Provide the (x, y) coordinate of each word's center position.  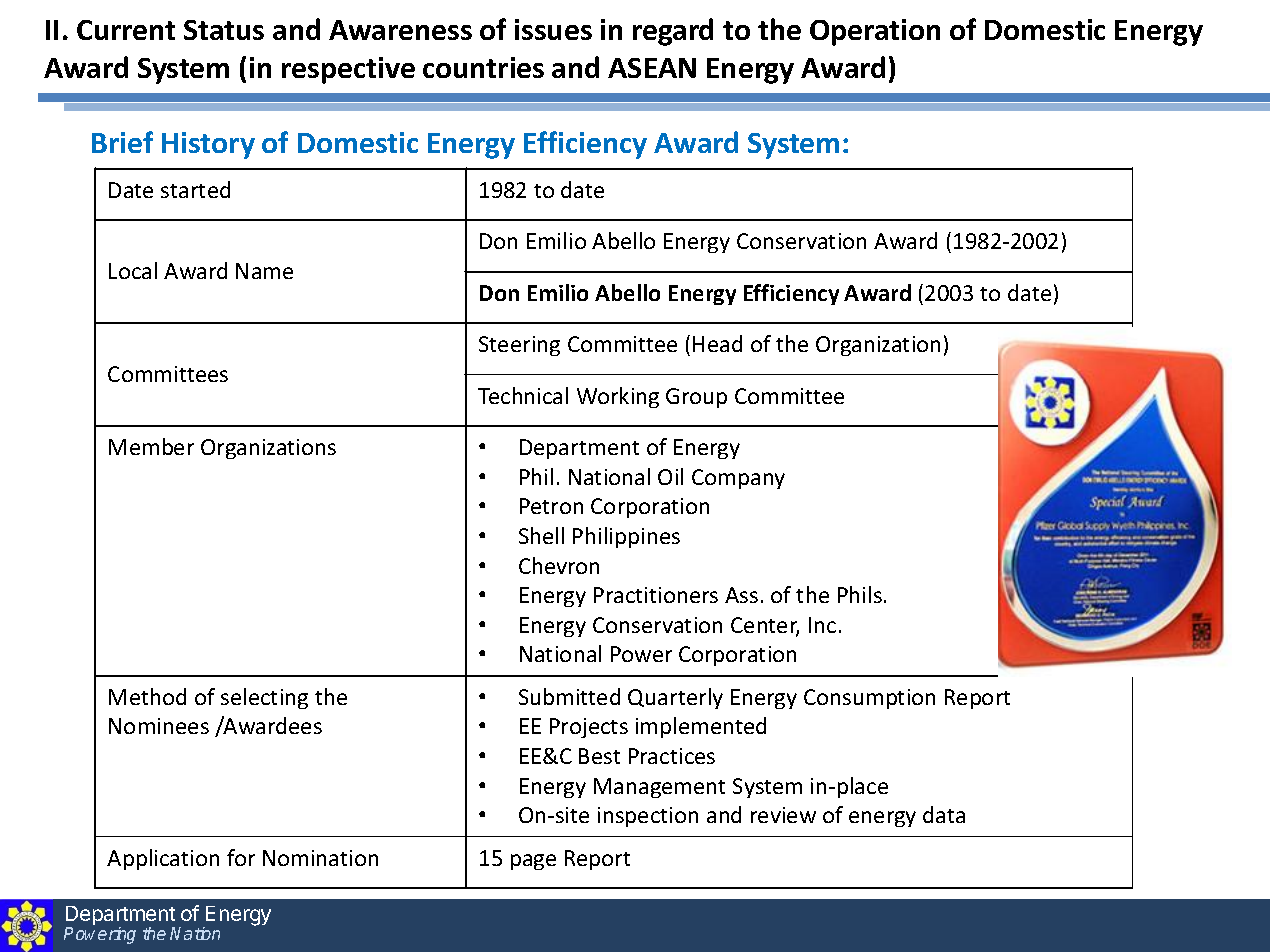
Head (717, 343)
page (533, 862)
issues (553, 29)
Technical (523, 395)
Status (224, 30)
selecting (264, 698)
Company (738, 479)
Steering (519, 346)
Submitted (569, 696)
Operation (875, 32)
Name (264, 271)
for (241, 857)
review (783, 815)
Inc (822, 625)
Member (151, 446)
